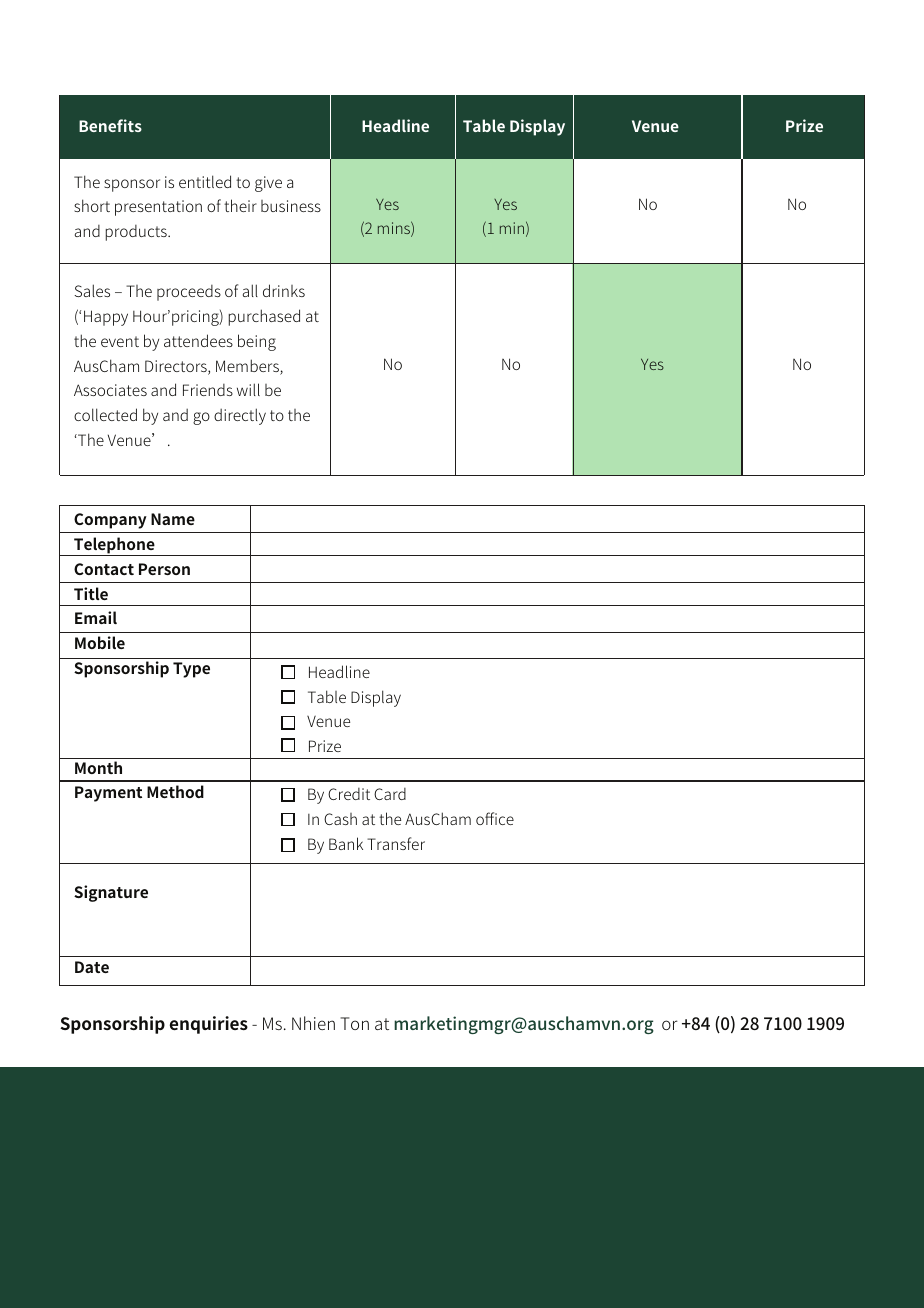  Describe the element at coordinates (346, 843) in the screenshot. I see `Bank` at that location.
